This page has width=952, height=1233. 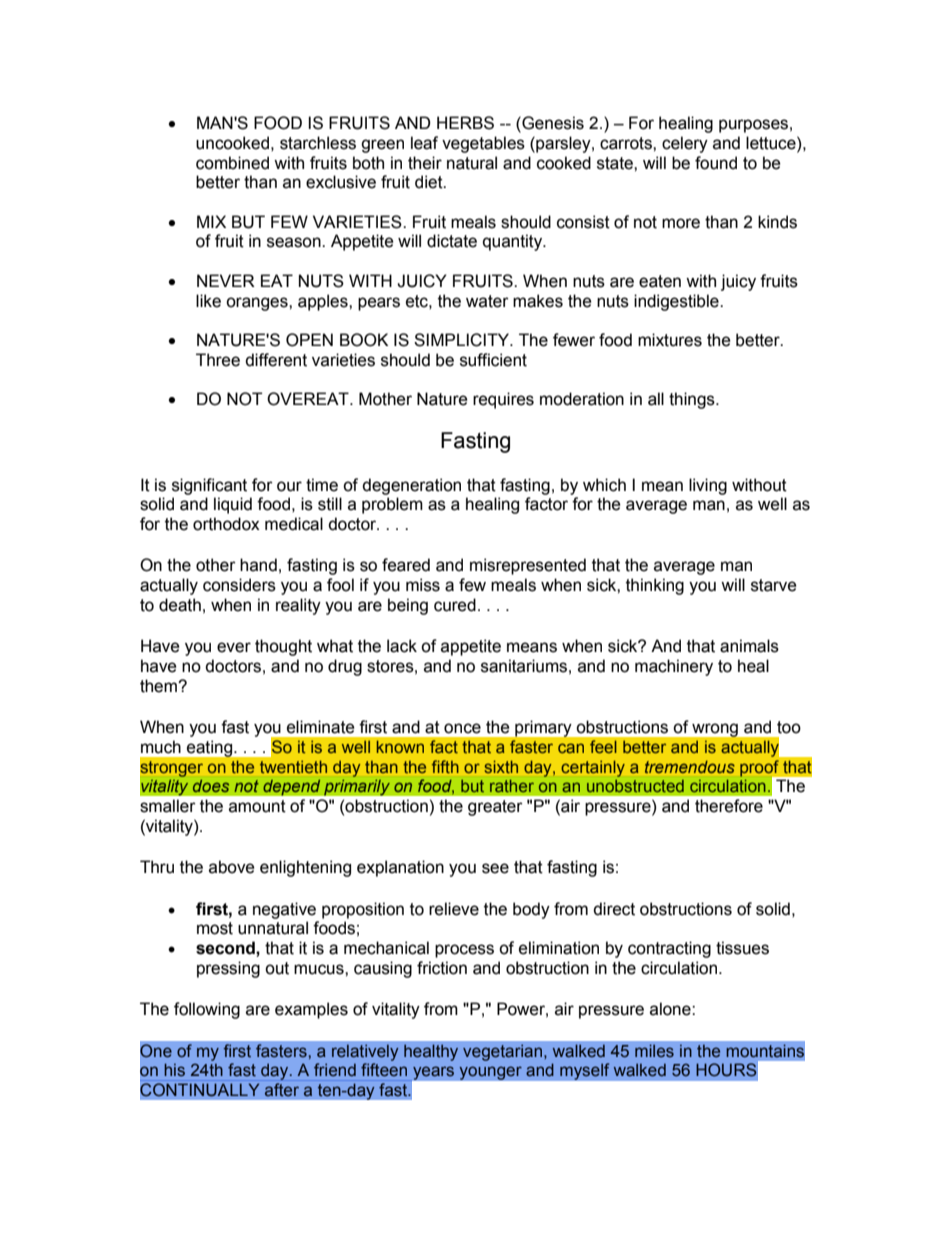 What do you see at coordinates (239, 585) in the page?
I see `considers` at bounding box center [239, 585].
